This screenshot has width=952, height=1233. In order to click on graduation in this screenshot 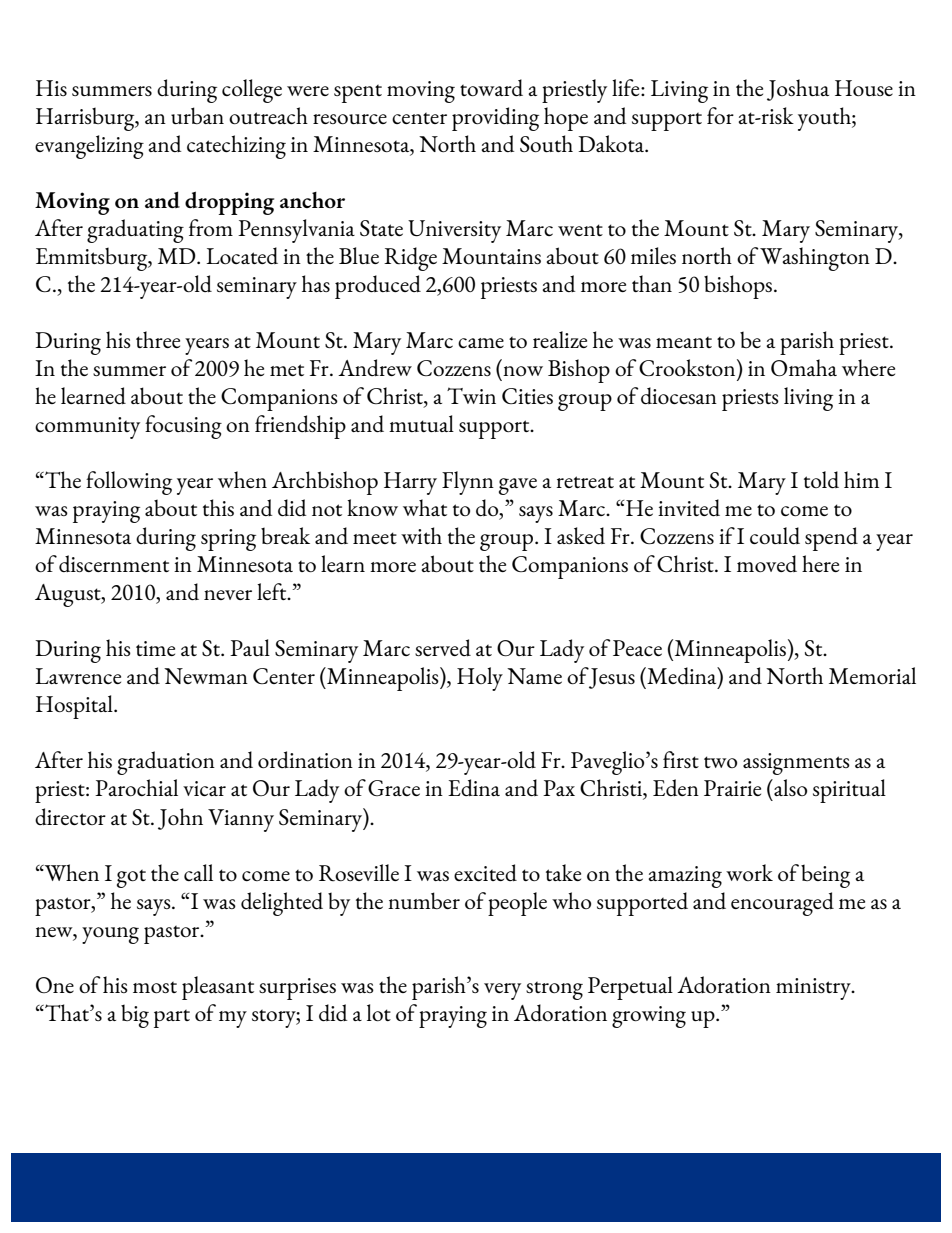, I will do `click(166, 763)`.
